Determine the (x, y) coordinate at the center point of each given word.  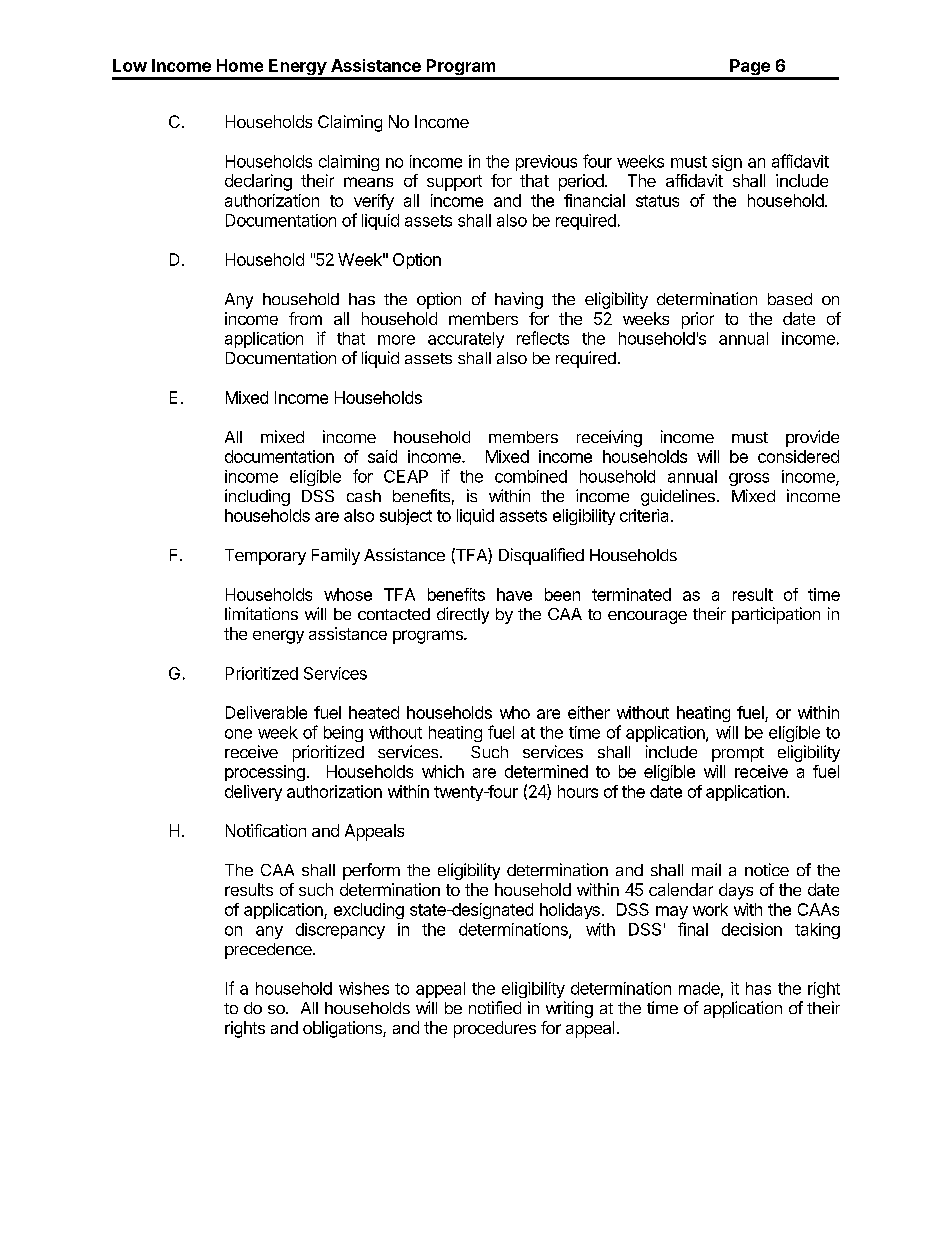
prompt (738, 754)
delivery (253, 793)
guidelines (678, 497)
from (305, 318)
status (657, 201)
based (790, 299)
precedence (269, 951)
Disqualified (541, 556)
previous (546, 163)
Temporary (265, 557)
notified (495, 1007)
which (443, 771)
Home (240, 65)
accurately (466, 340)
